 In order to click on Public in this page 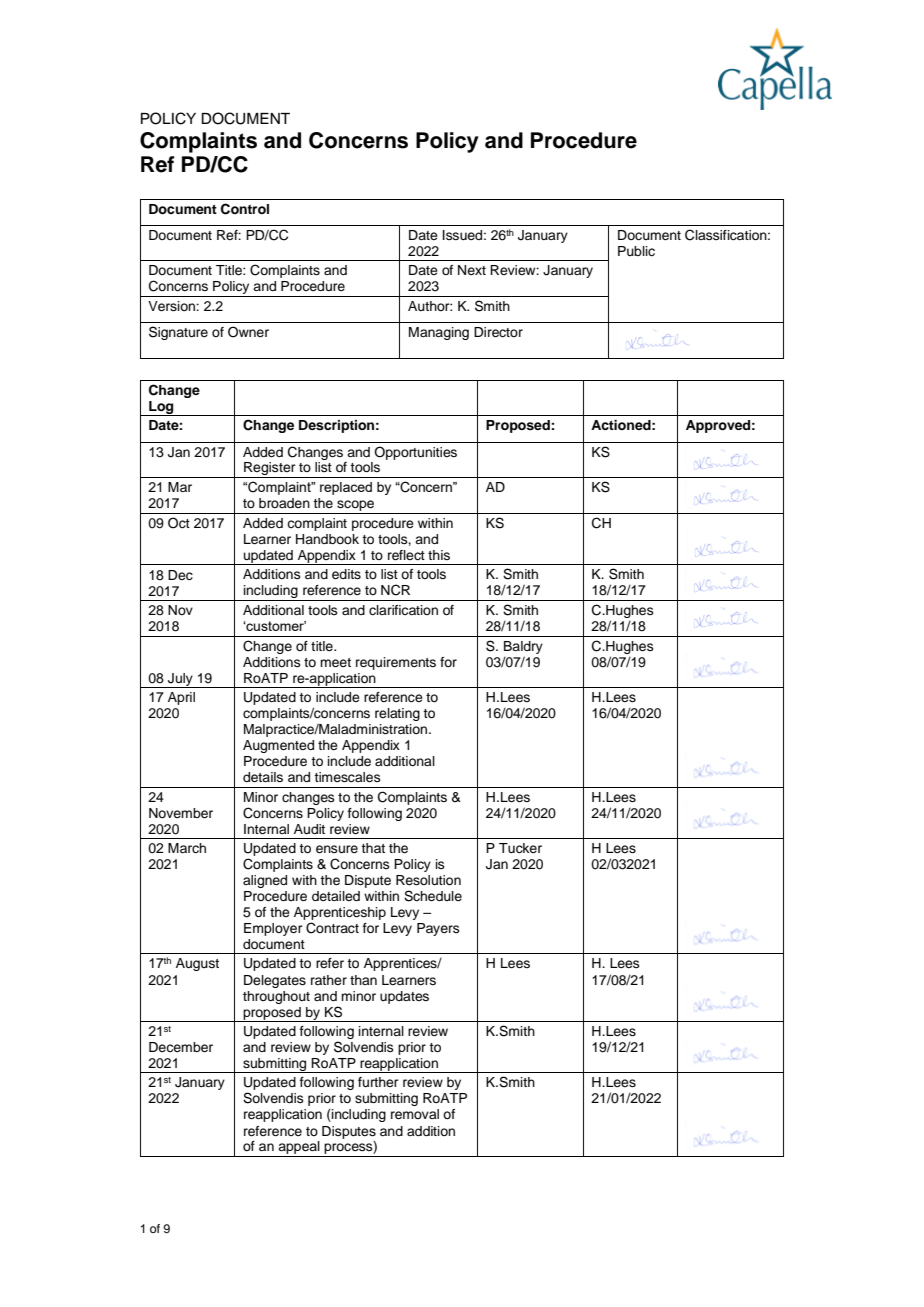, I will do `click(636, 251)`.
